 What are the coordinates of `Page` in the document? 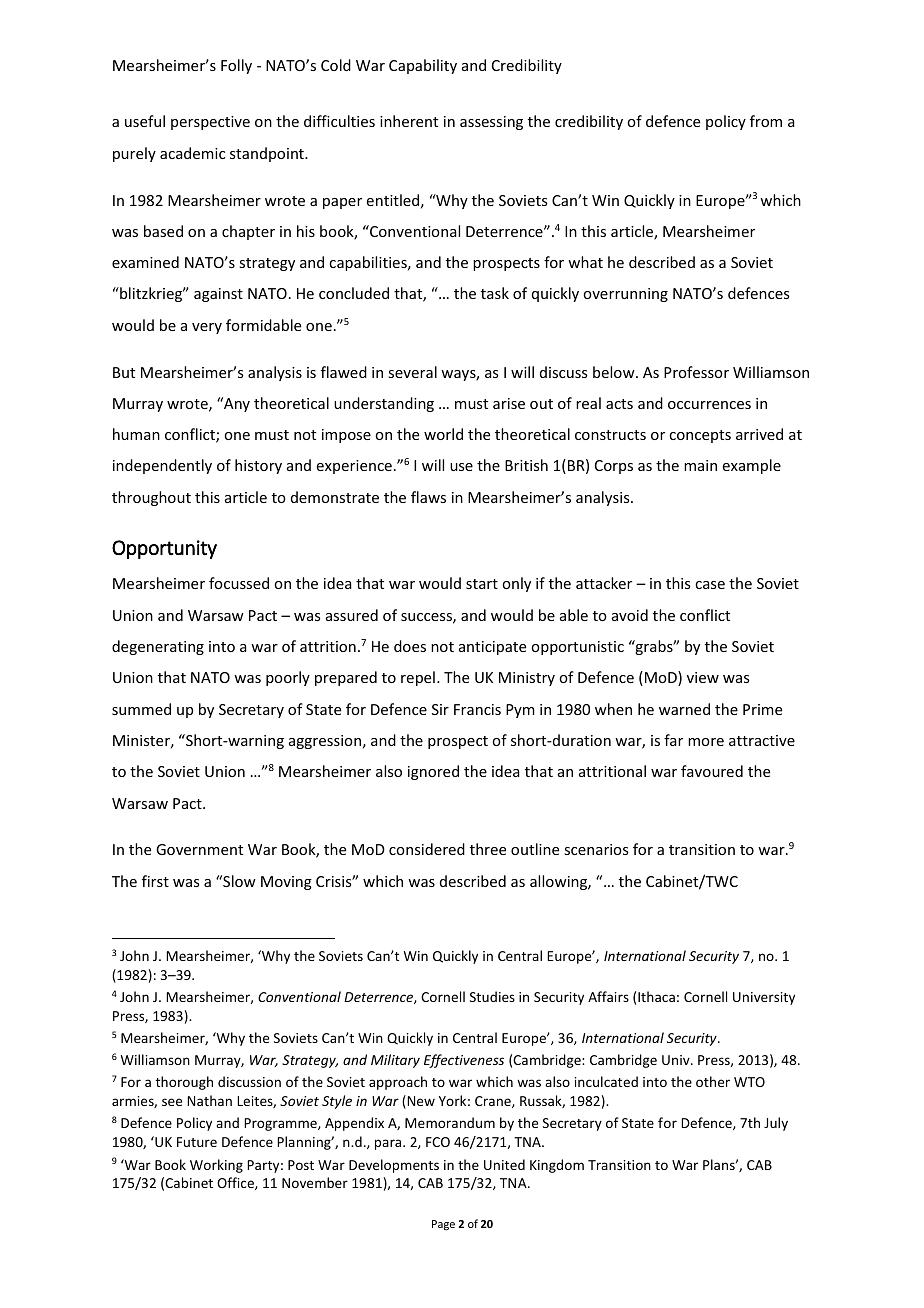 It's located at (443, 1225).
